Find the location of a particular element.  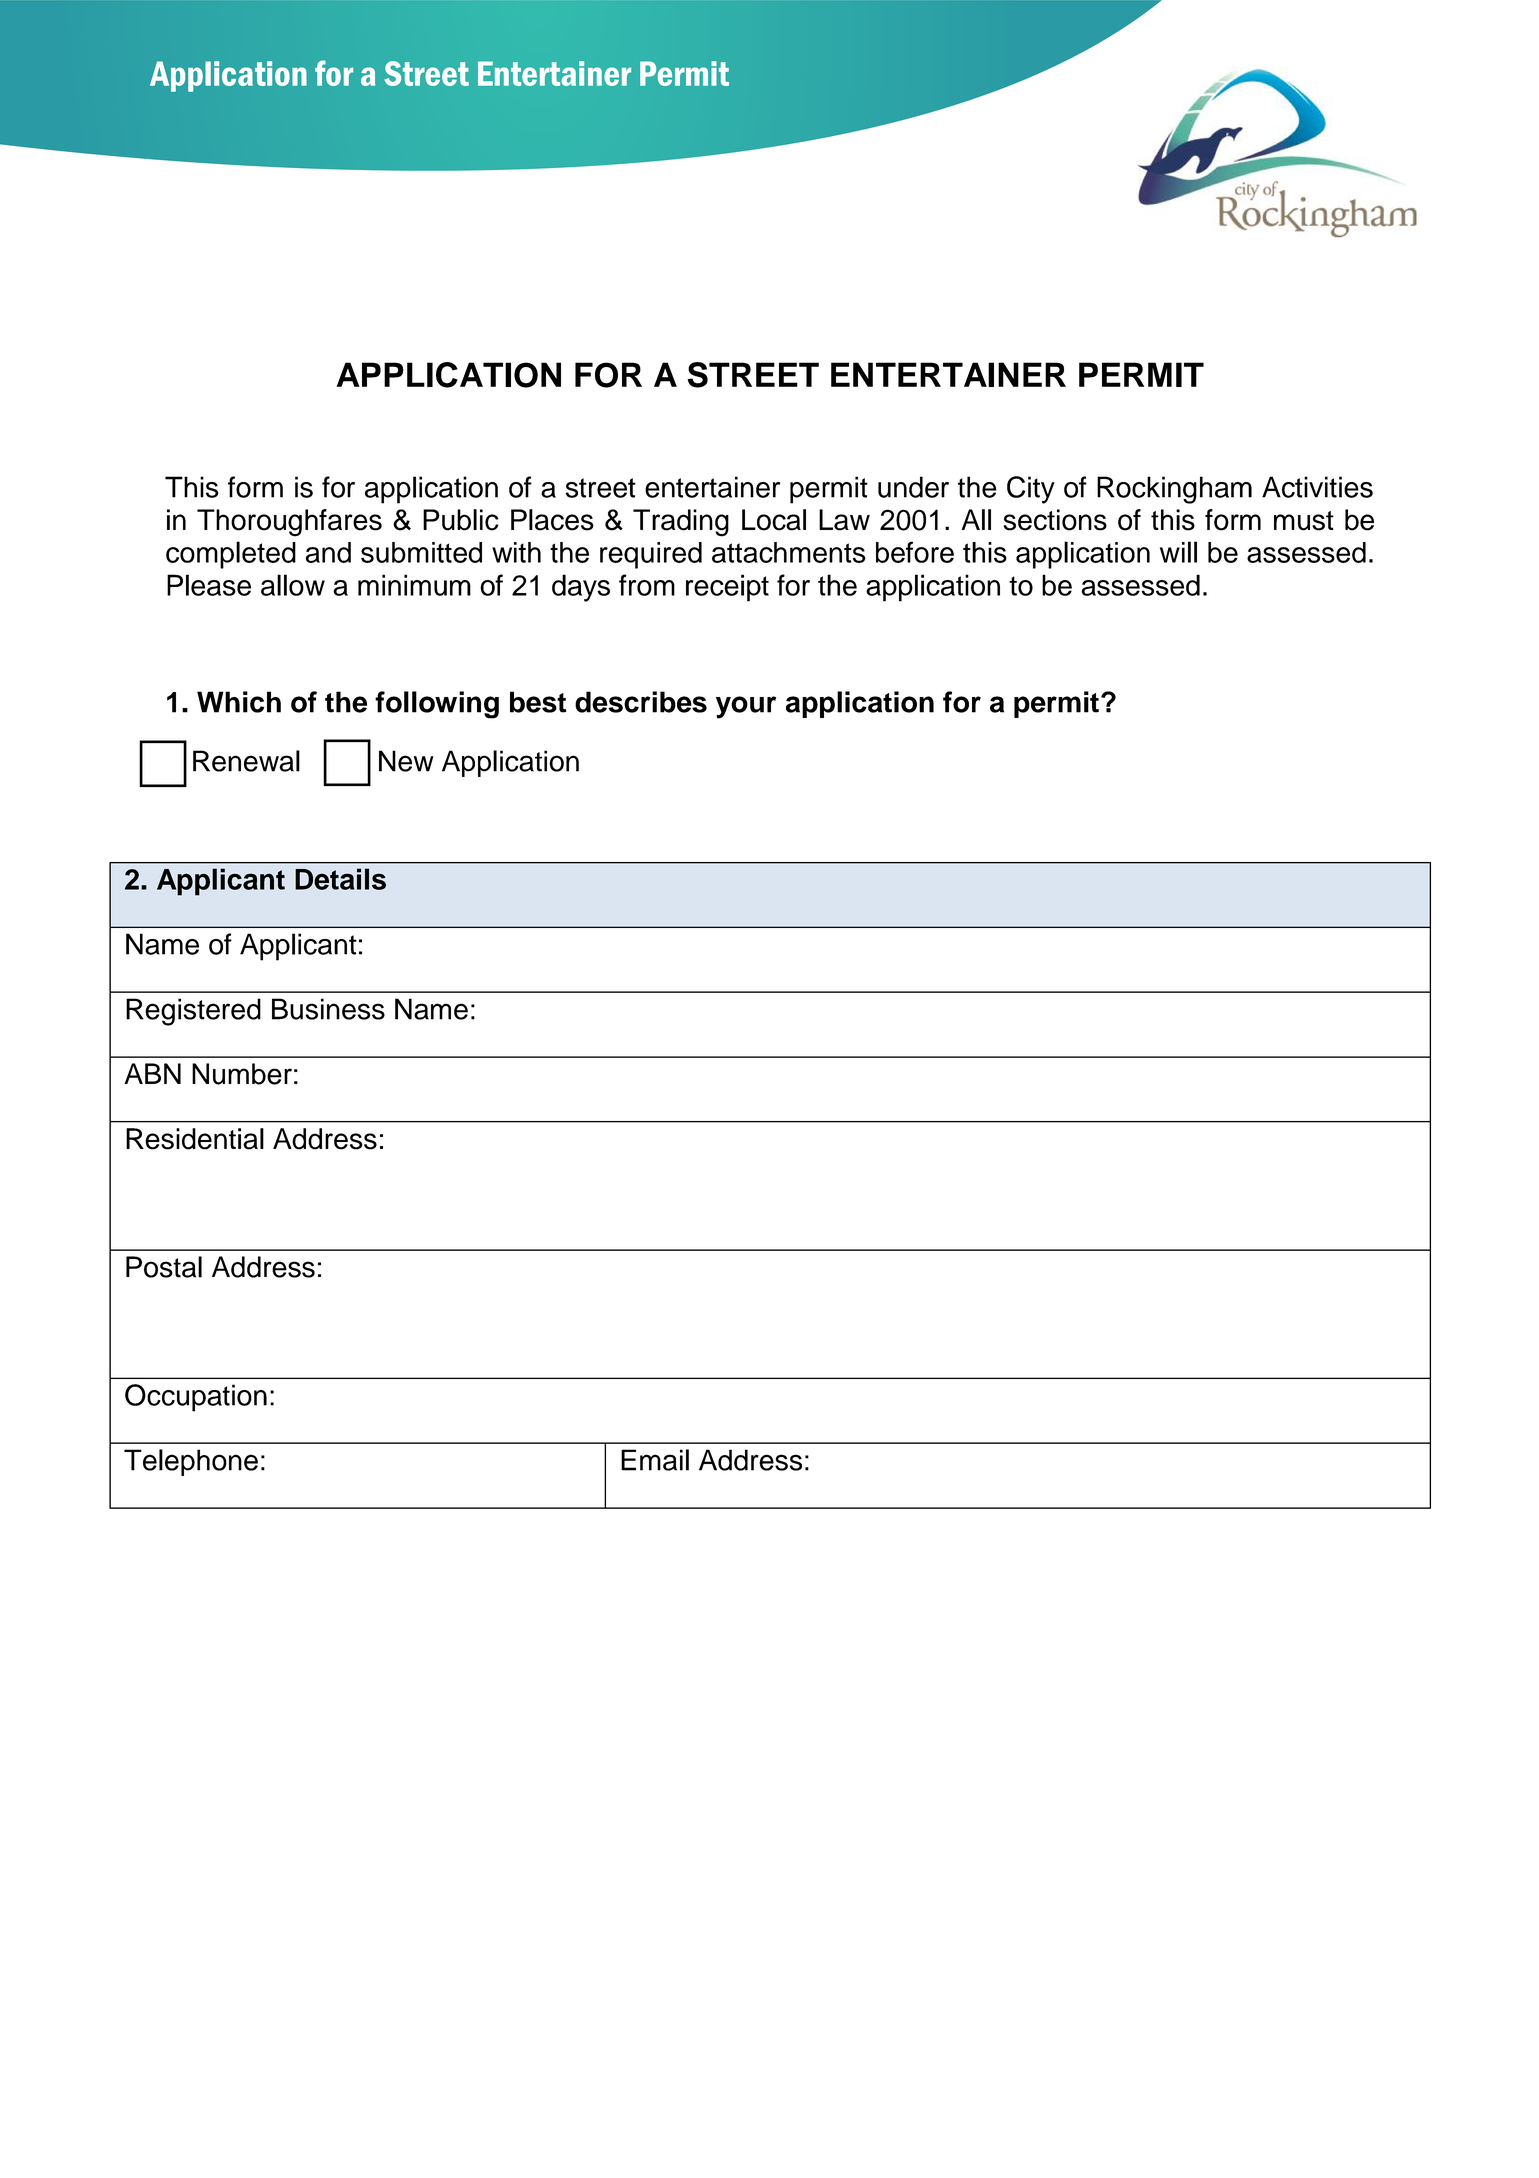

Telephone is located at coordinates (191, 1462).
